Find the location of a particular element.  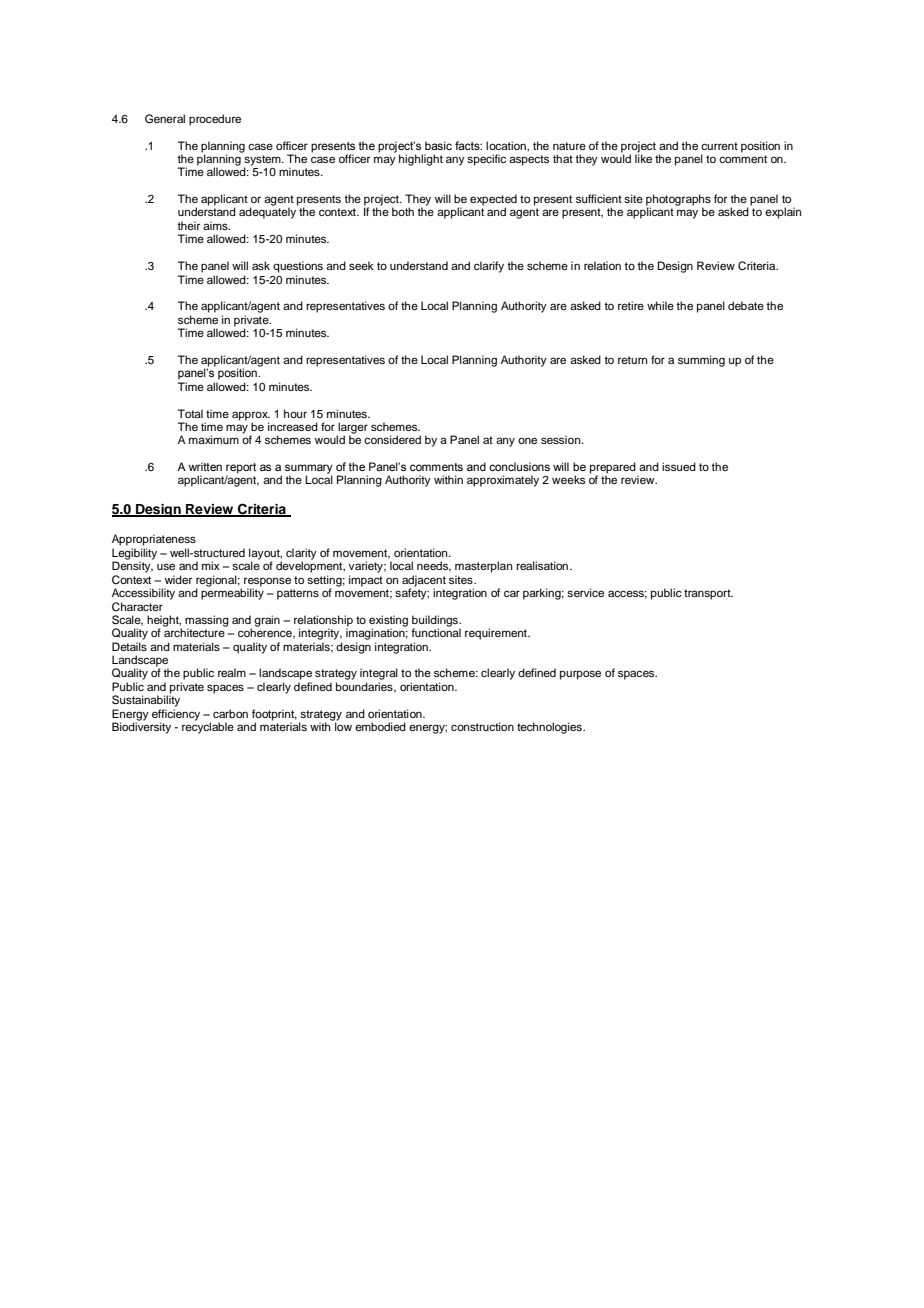

mix is located at coordinates (210, 565).
